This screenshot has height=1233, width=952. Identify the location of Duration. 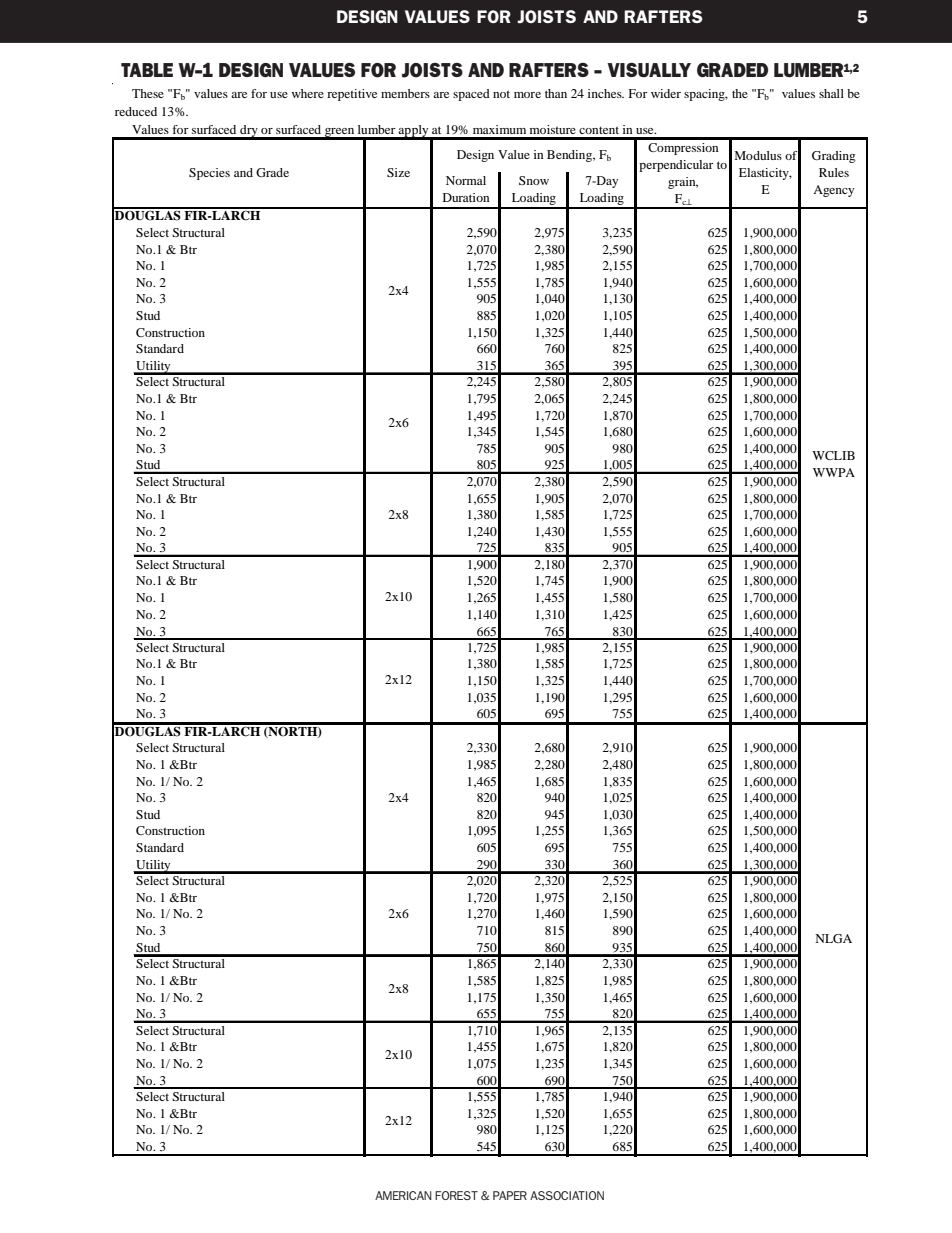
(466, 197).
